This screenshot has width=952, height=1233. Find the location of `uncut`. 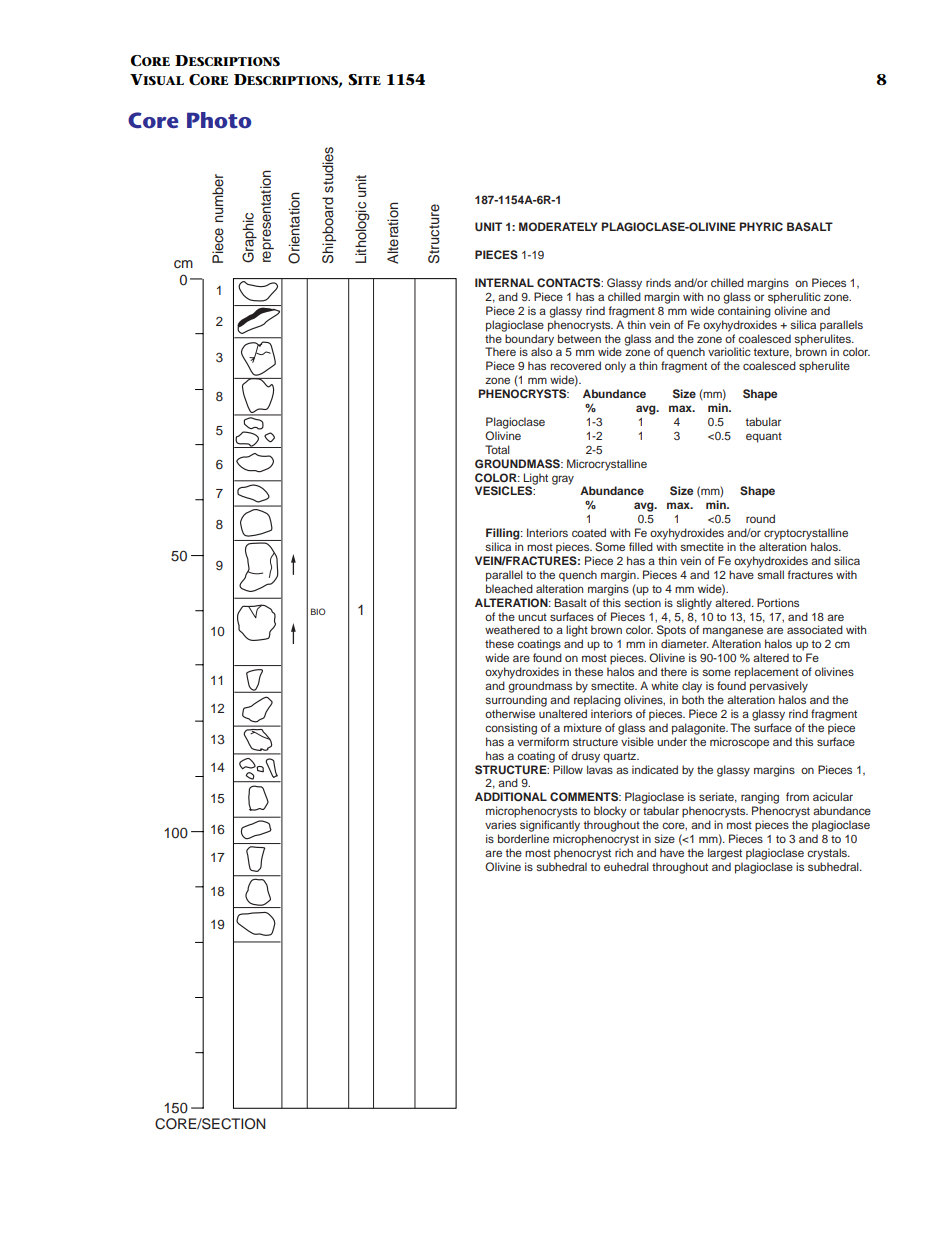

uncut is located at coordinates (532, 617).
